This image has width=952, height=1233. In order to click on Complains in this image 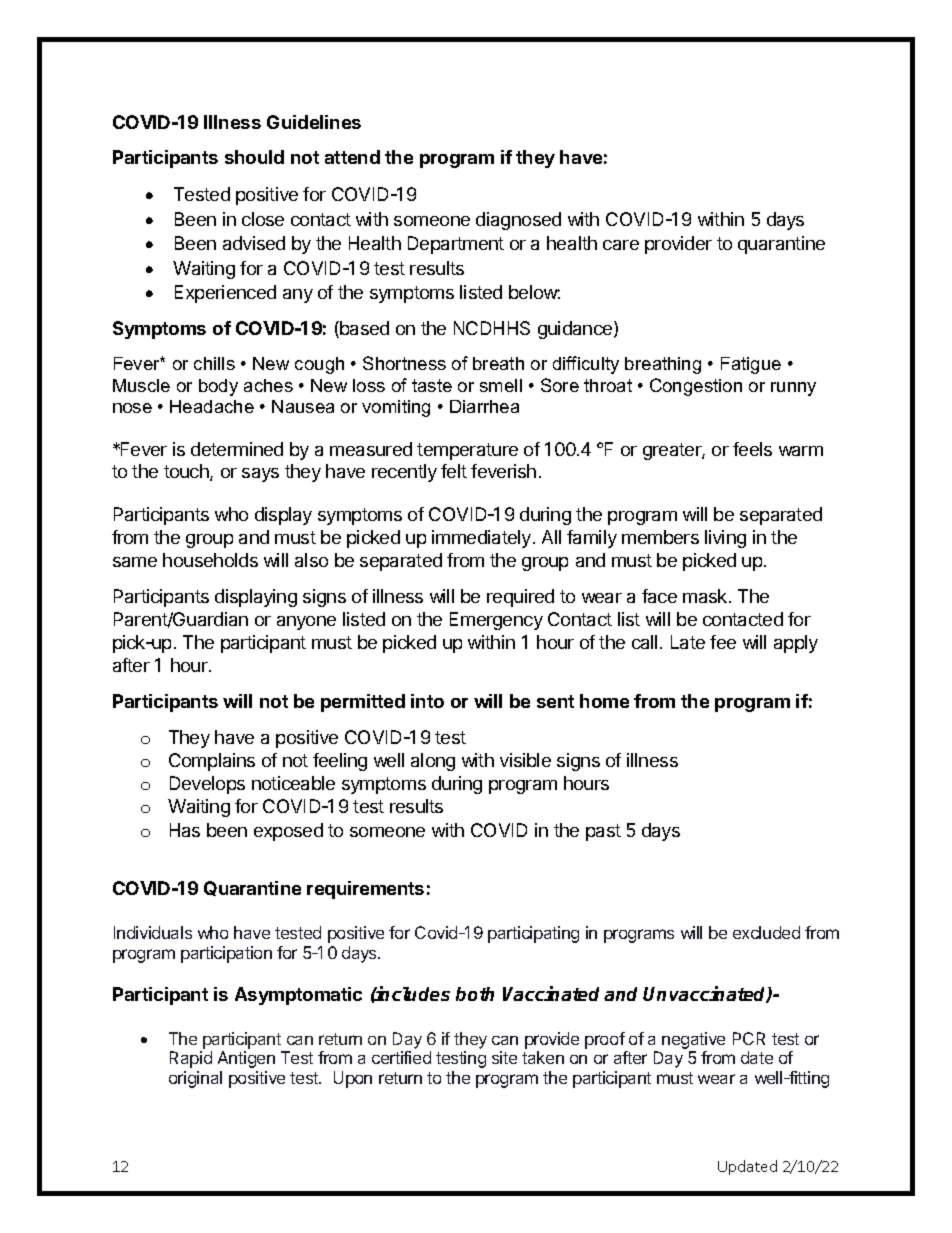, I will do `click(212, 762)`.
